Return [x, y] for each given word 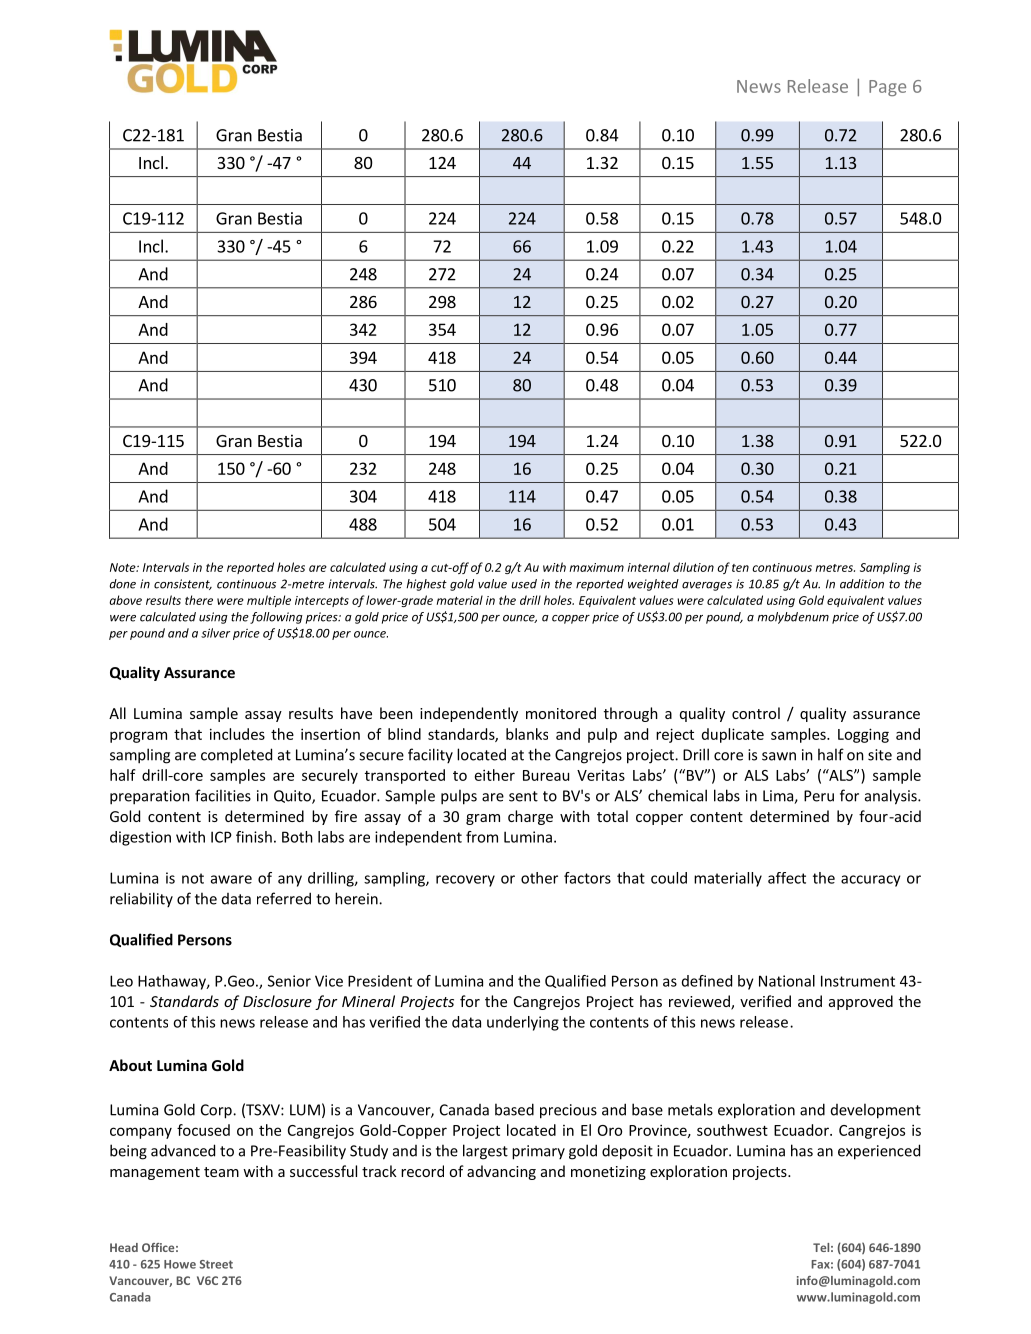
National [787, 981]
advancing [501, 1172]
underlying [523, 1023]
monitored [561, 713]
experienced [879, 1152]
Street [216, 1264]
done [122, 584]
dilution [693, 567]
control [756, 713]
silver [215, 633]
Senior [289, 981]
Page [887, 88]
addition [862, 584]
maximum [596, 567]
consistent [183, 584]
